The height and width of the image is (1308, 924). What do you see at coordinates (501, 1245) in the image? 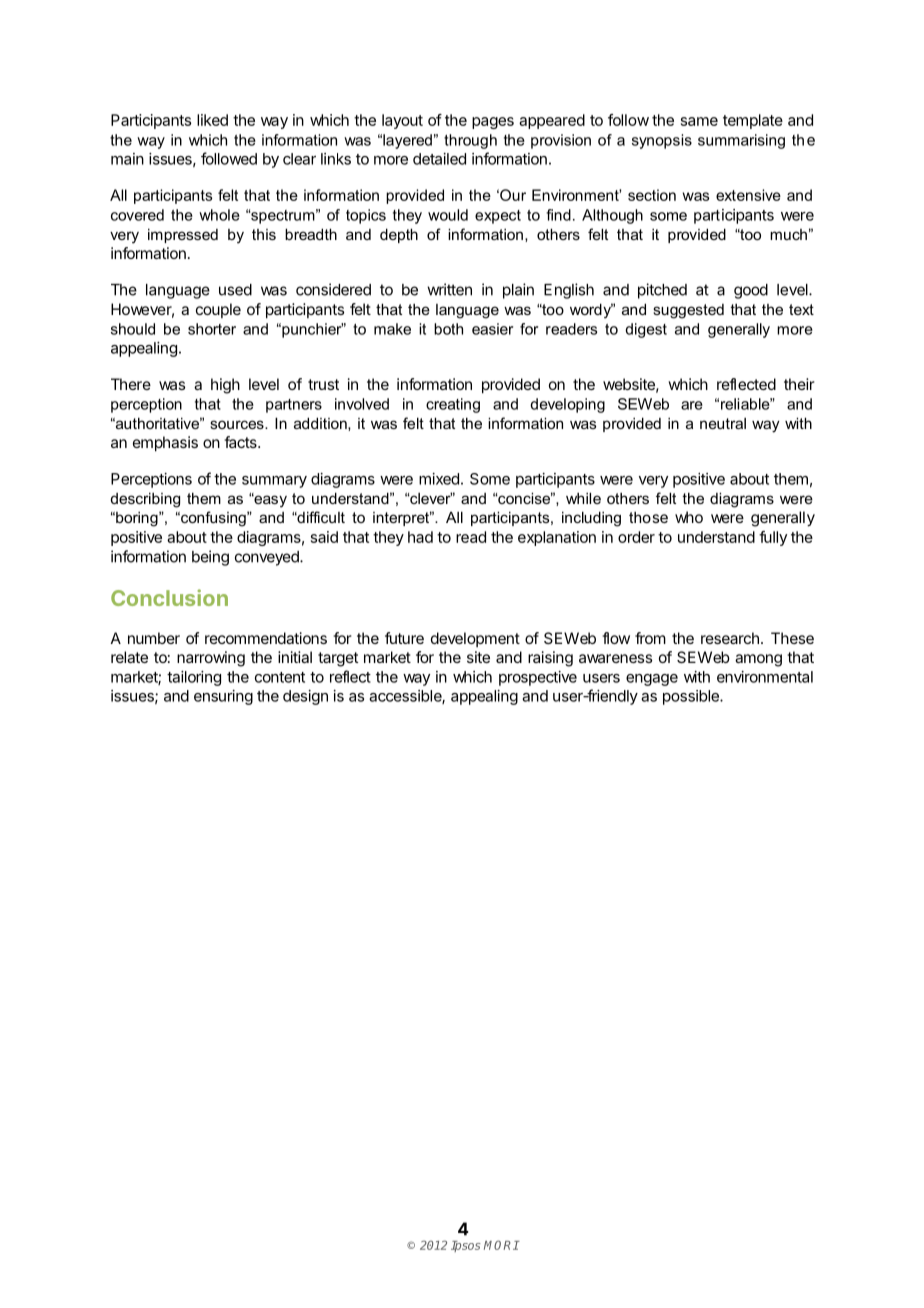
I see `MORI` at bounding box center [501, 1245].
